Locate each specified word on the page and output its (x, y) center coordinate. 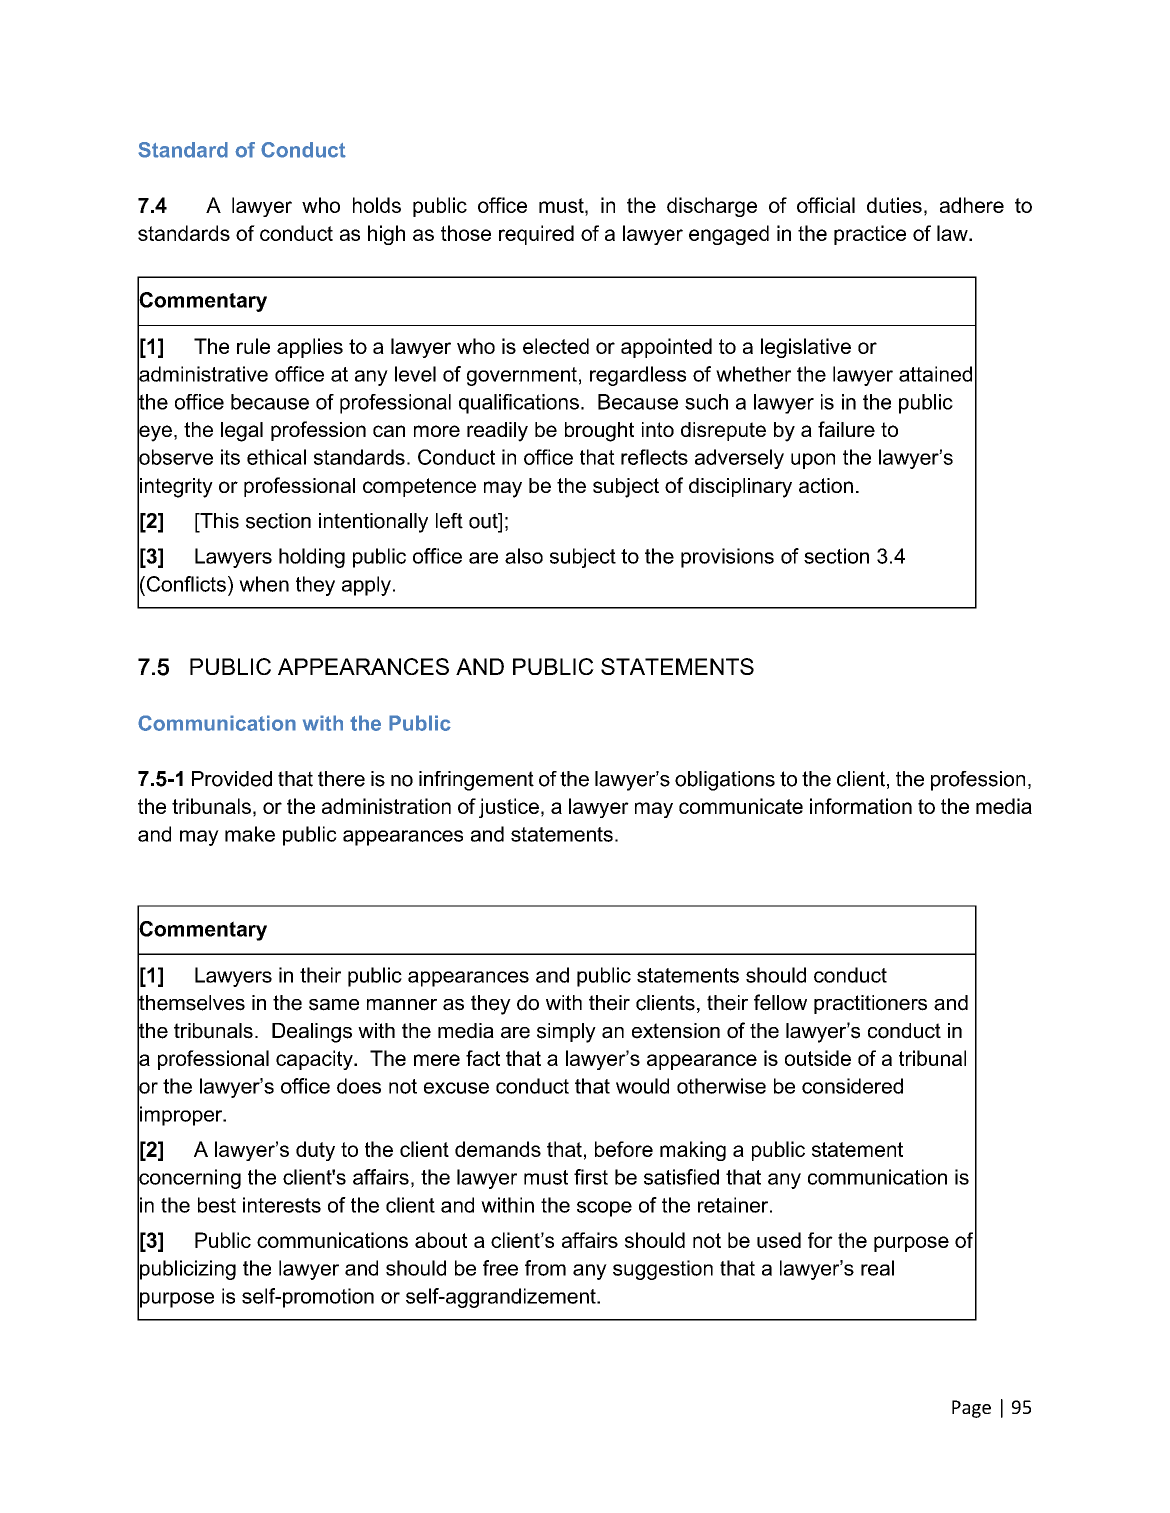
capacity (315, 1060)
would (642, 1086)
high (386, 235)
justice (509, 808)
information (861, 806)
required (536, 235)
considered (852, 1086)
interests (282, 1205)
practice (870, 235)
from (545, 1268)
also (524, 556)
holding (312, 558)
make (250, 834)
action (826, 485)
